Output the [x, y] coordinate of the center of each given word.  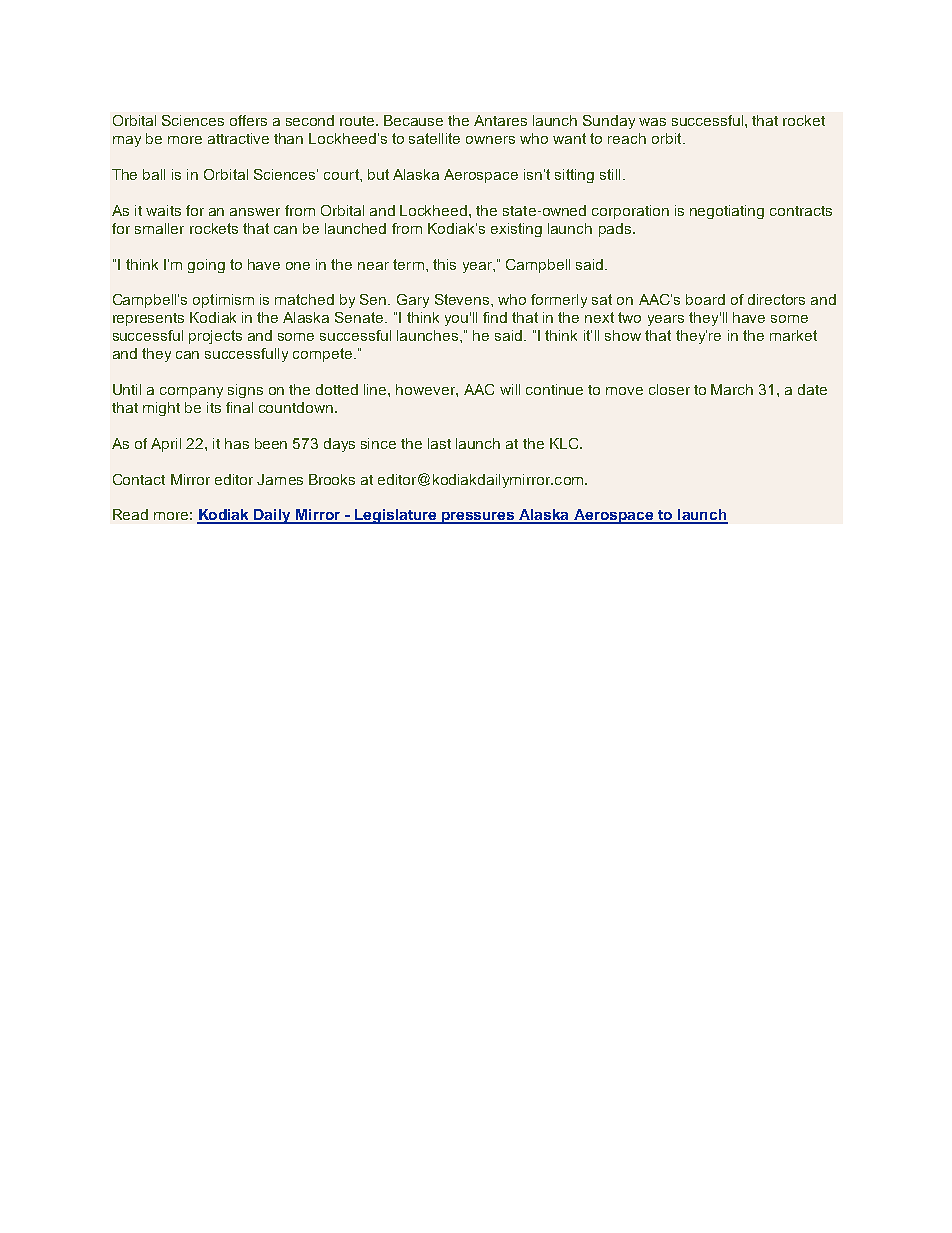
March [732, 389]
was [652, 122]
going [206, 266]
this [444, 264]
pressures [478, 518]
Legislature [396, 516]
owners [490, 140]
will [510, 389]
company [191, 392]
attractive [238, 138]
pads [615, 230]
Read [130, 514]
